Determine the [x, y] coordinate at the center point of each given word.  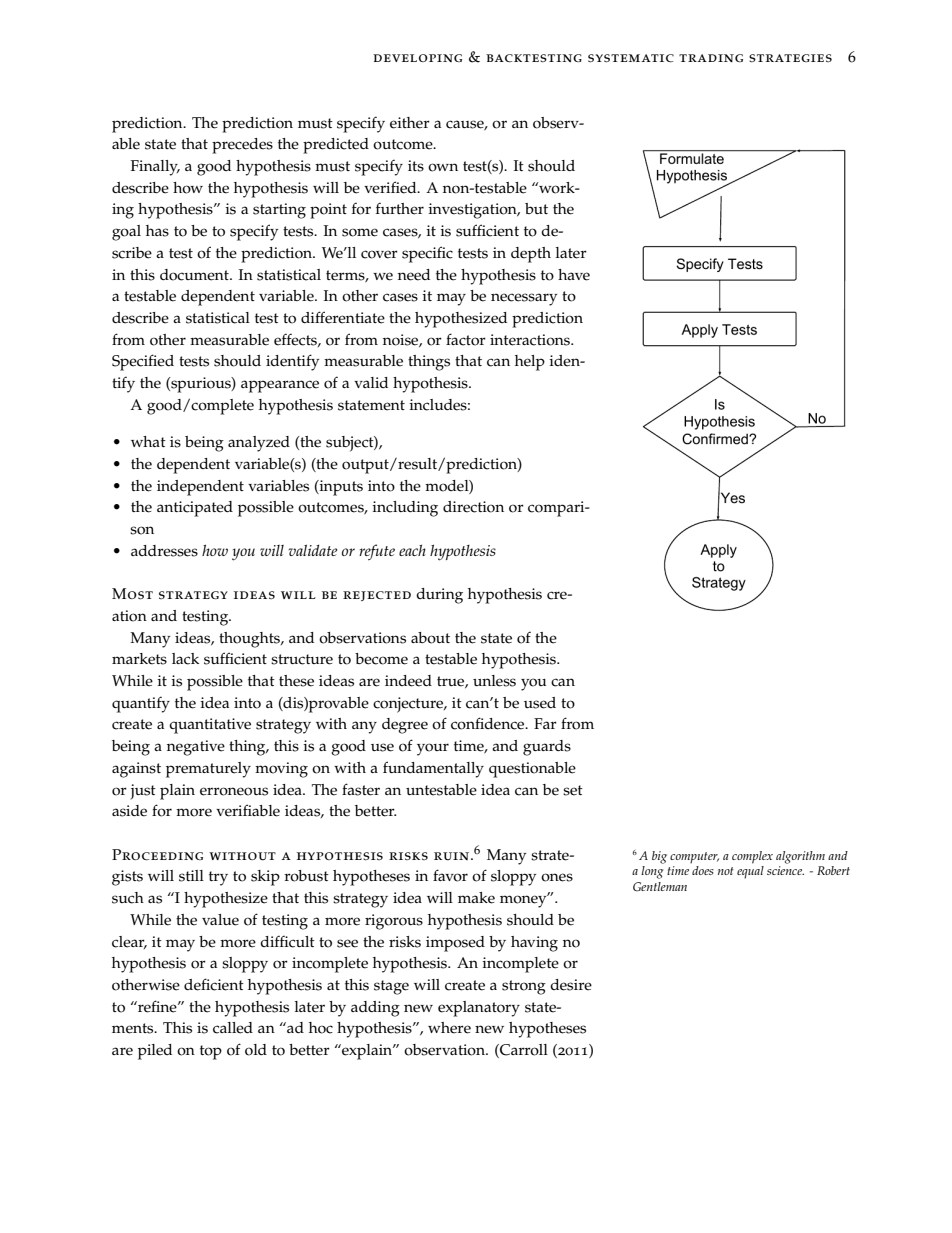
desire [571, 985]
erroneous [234, 791]
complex [752, 857]
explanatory [479, 1009]
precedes [242, 146]
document [195, 275]
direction [473, 507]
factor [466, 339]
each [412, 550]
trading [711, 58]
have [574, 275]
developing [417, 58]
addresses [164, 551]
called [233, 1028]
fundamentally [433, 769]
